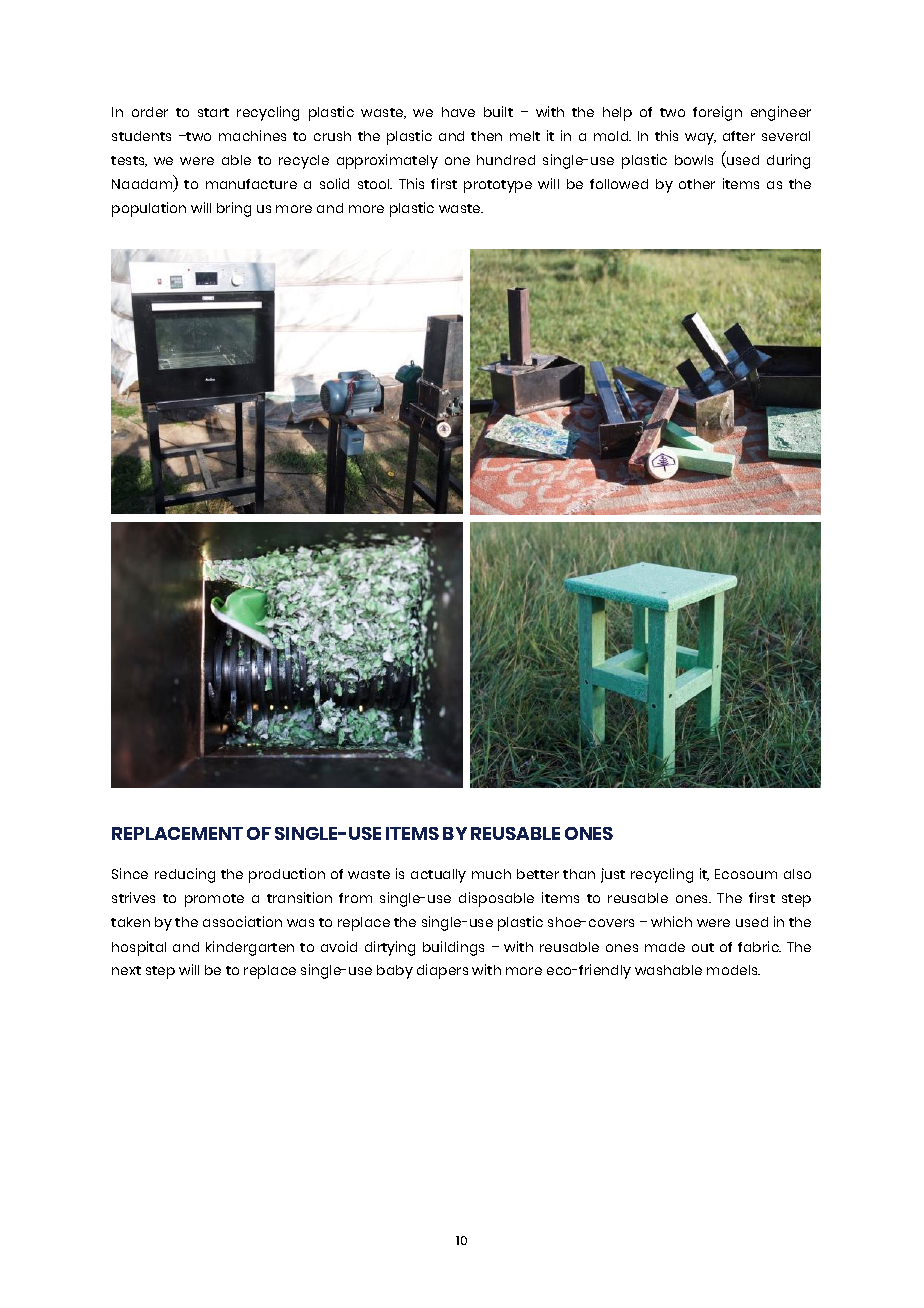  Describe the element at coordinates (185, 875) in the screenshot. I see `reducing` at that location.
